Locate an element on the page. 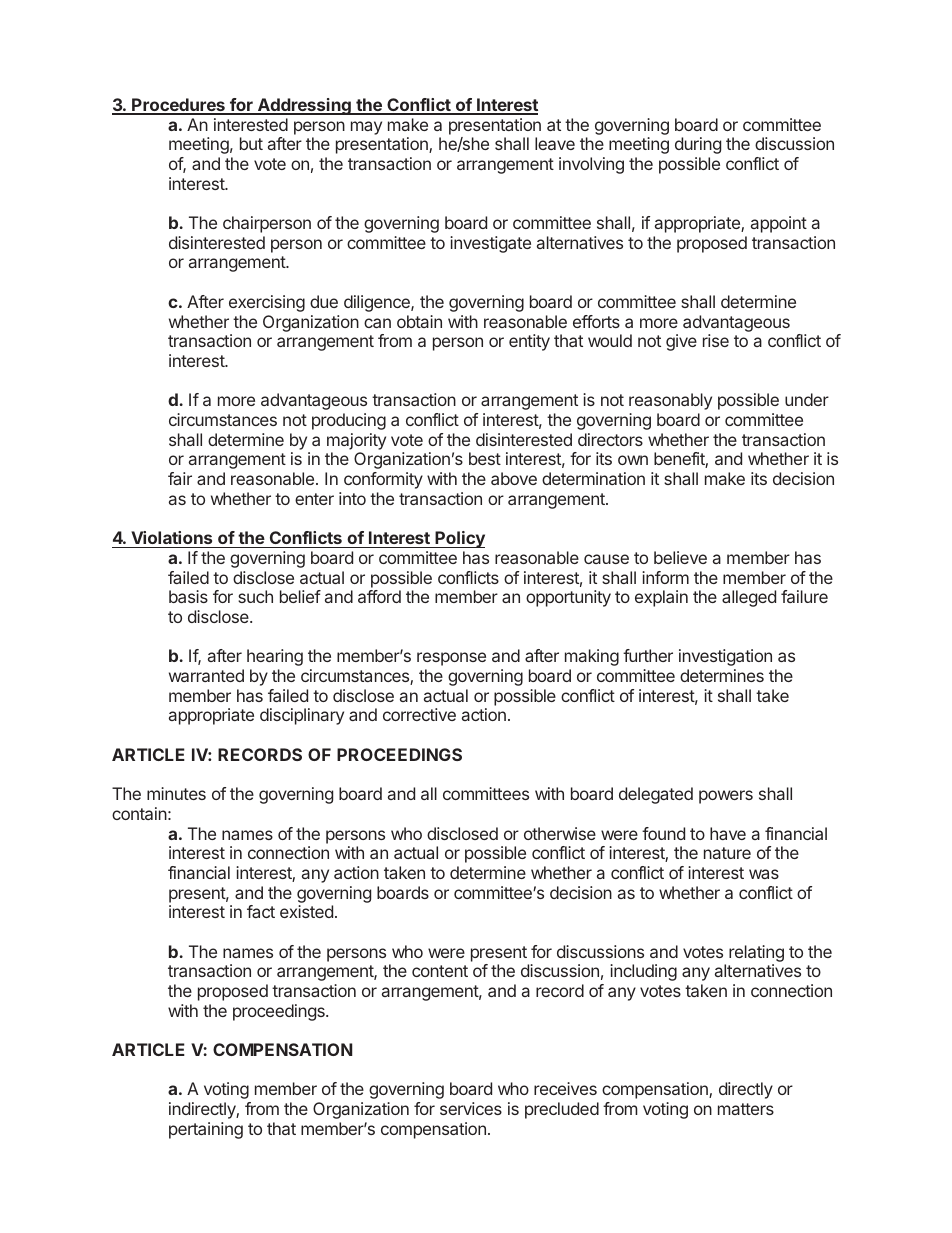  otherwise is located at coordinates (560, 833).
